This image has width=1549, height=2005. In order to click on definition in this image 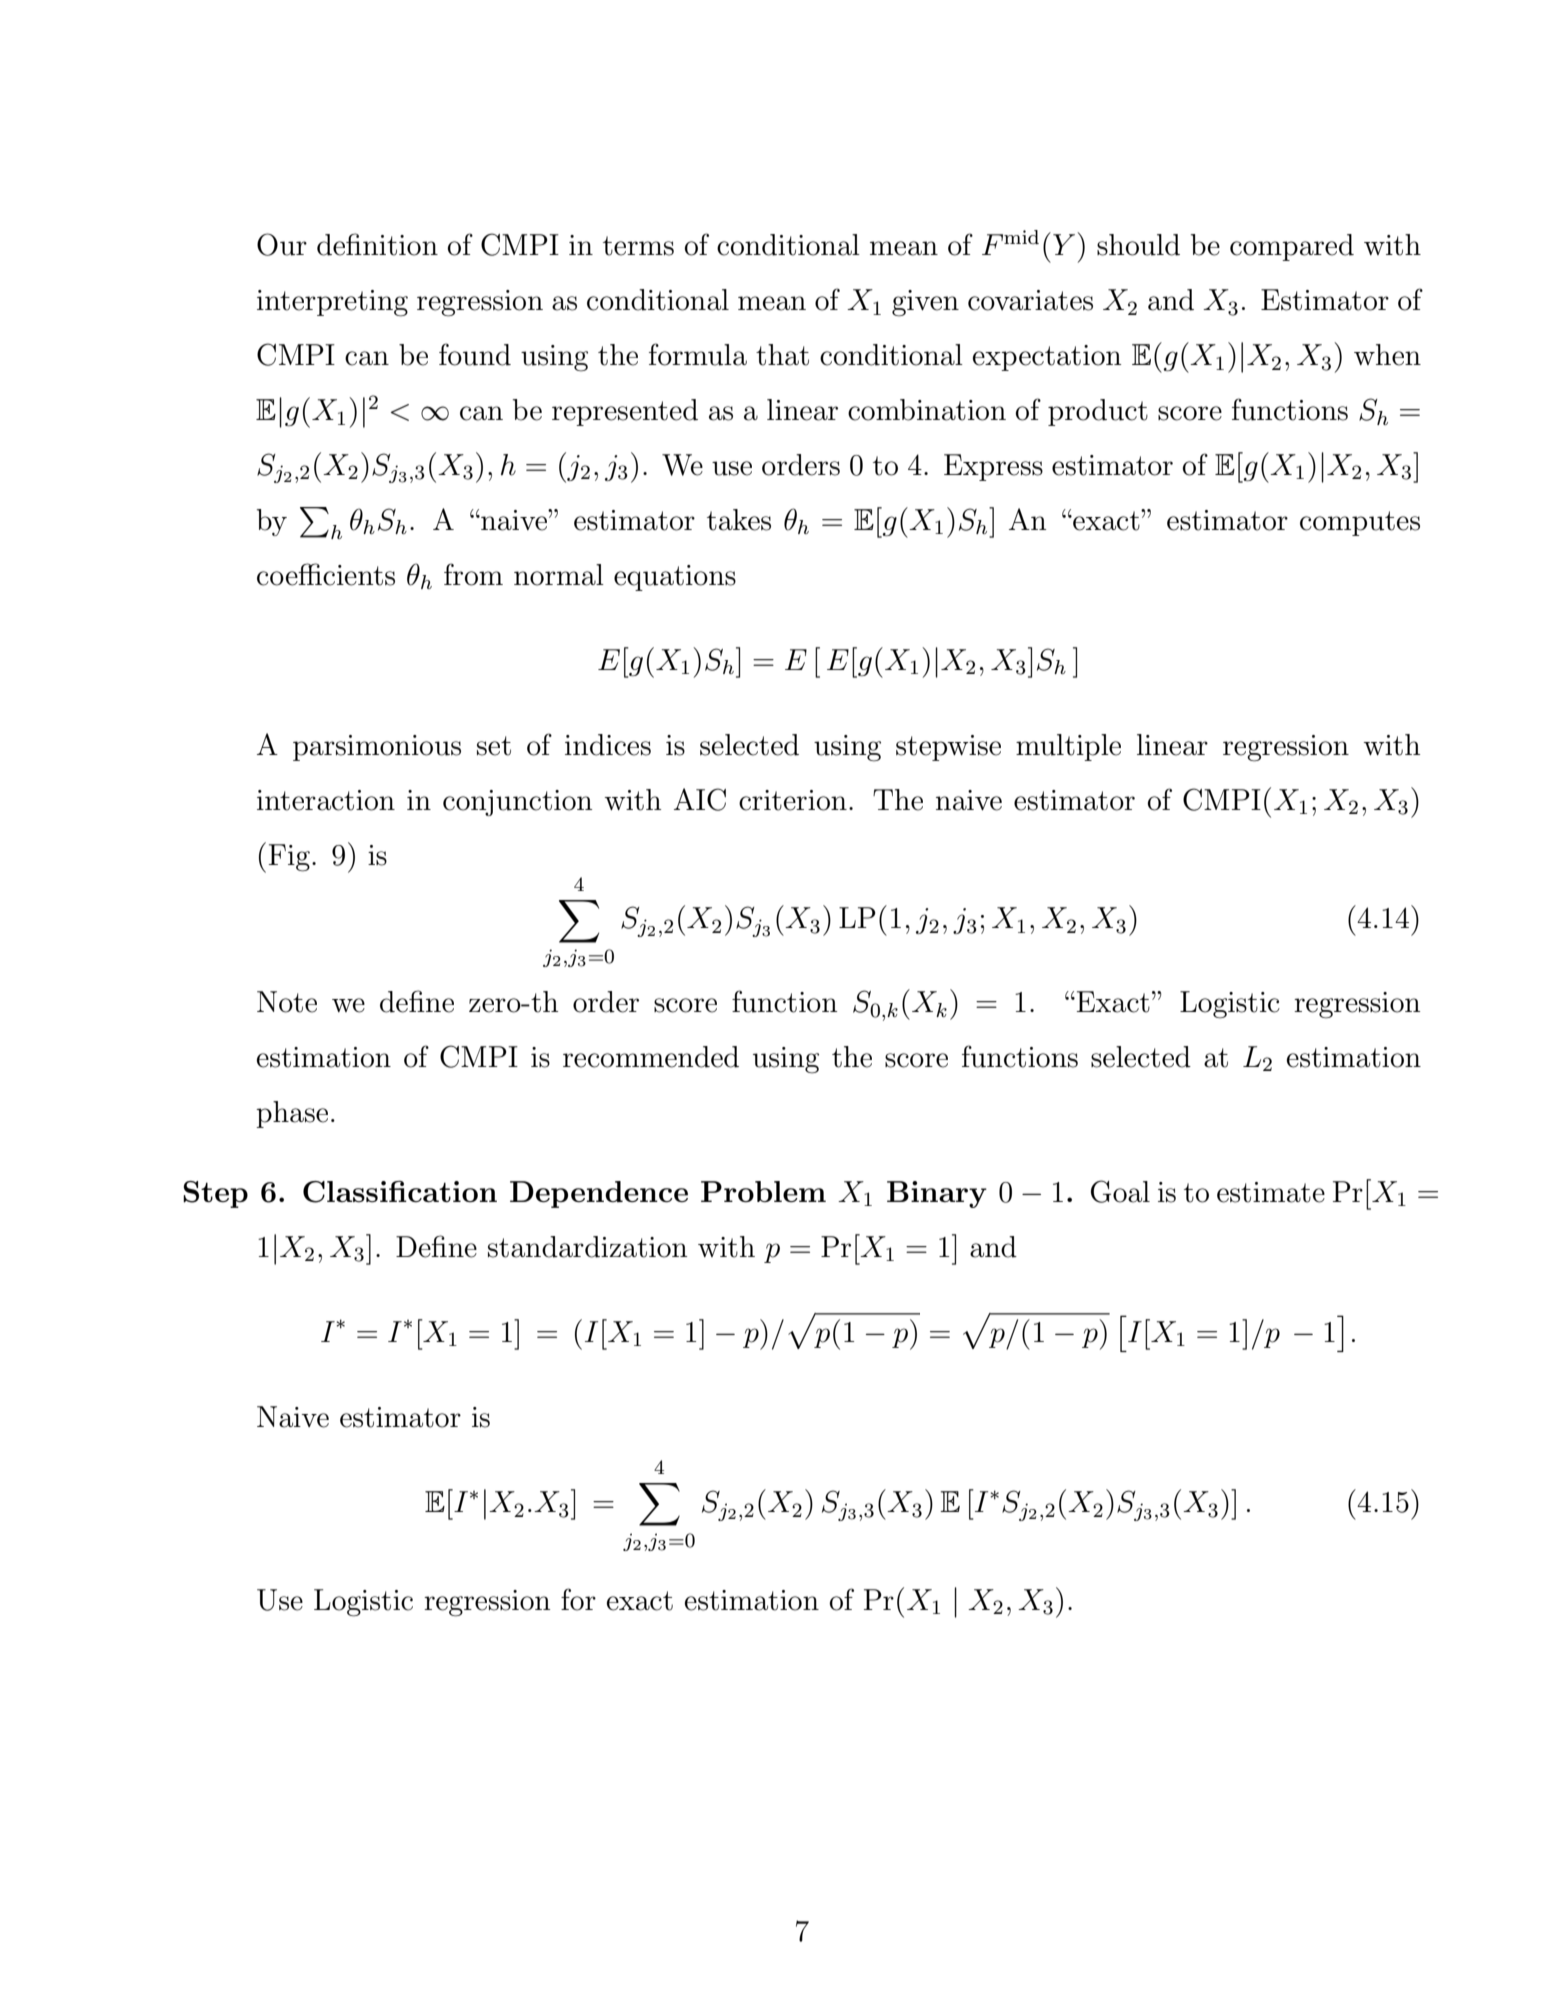, I will do `click(377, 244)`.
